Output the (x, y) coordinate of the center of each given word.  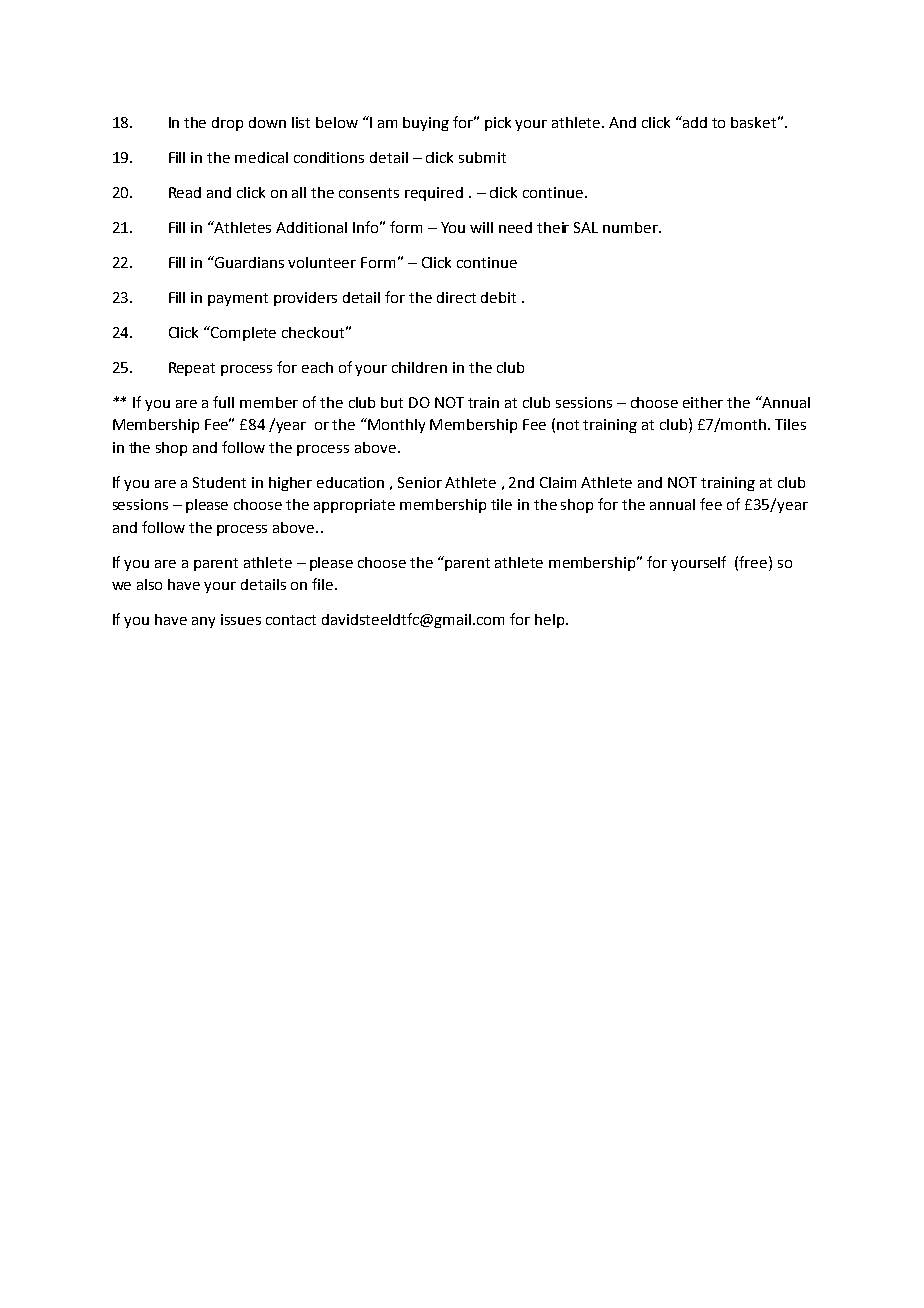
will (481, 227)
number (631, 227)
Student (219, 482)
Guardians (248, 262)
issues (241, 619)
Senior (420, 482)
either (703, 402)
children (419, 367)
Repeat (192, 369)
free (754, 562)
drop (227, 124)
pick (498, 124)
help (551, 621)
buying (426, 124)
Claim (558, 482)
